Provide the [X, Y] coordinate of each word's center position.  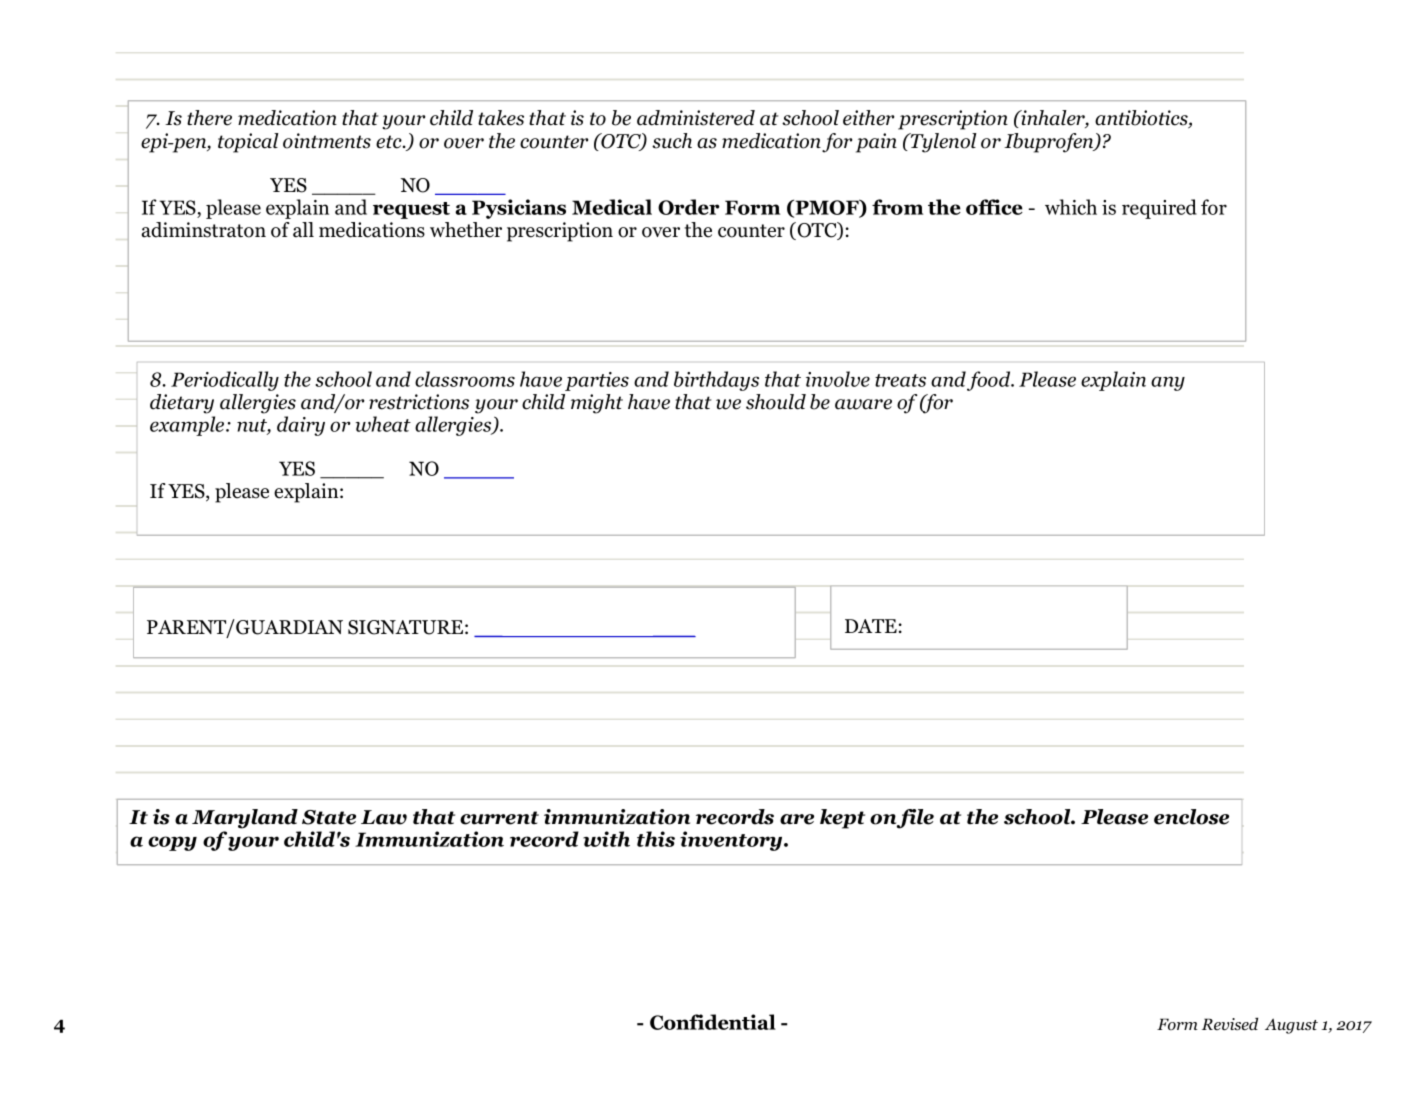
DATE [871, 626]
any [1168, 383]
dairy [301, 426]
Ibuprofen [1050, 143]
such [672, 141]
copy [172, 843]
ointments [327, 141]
